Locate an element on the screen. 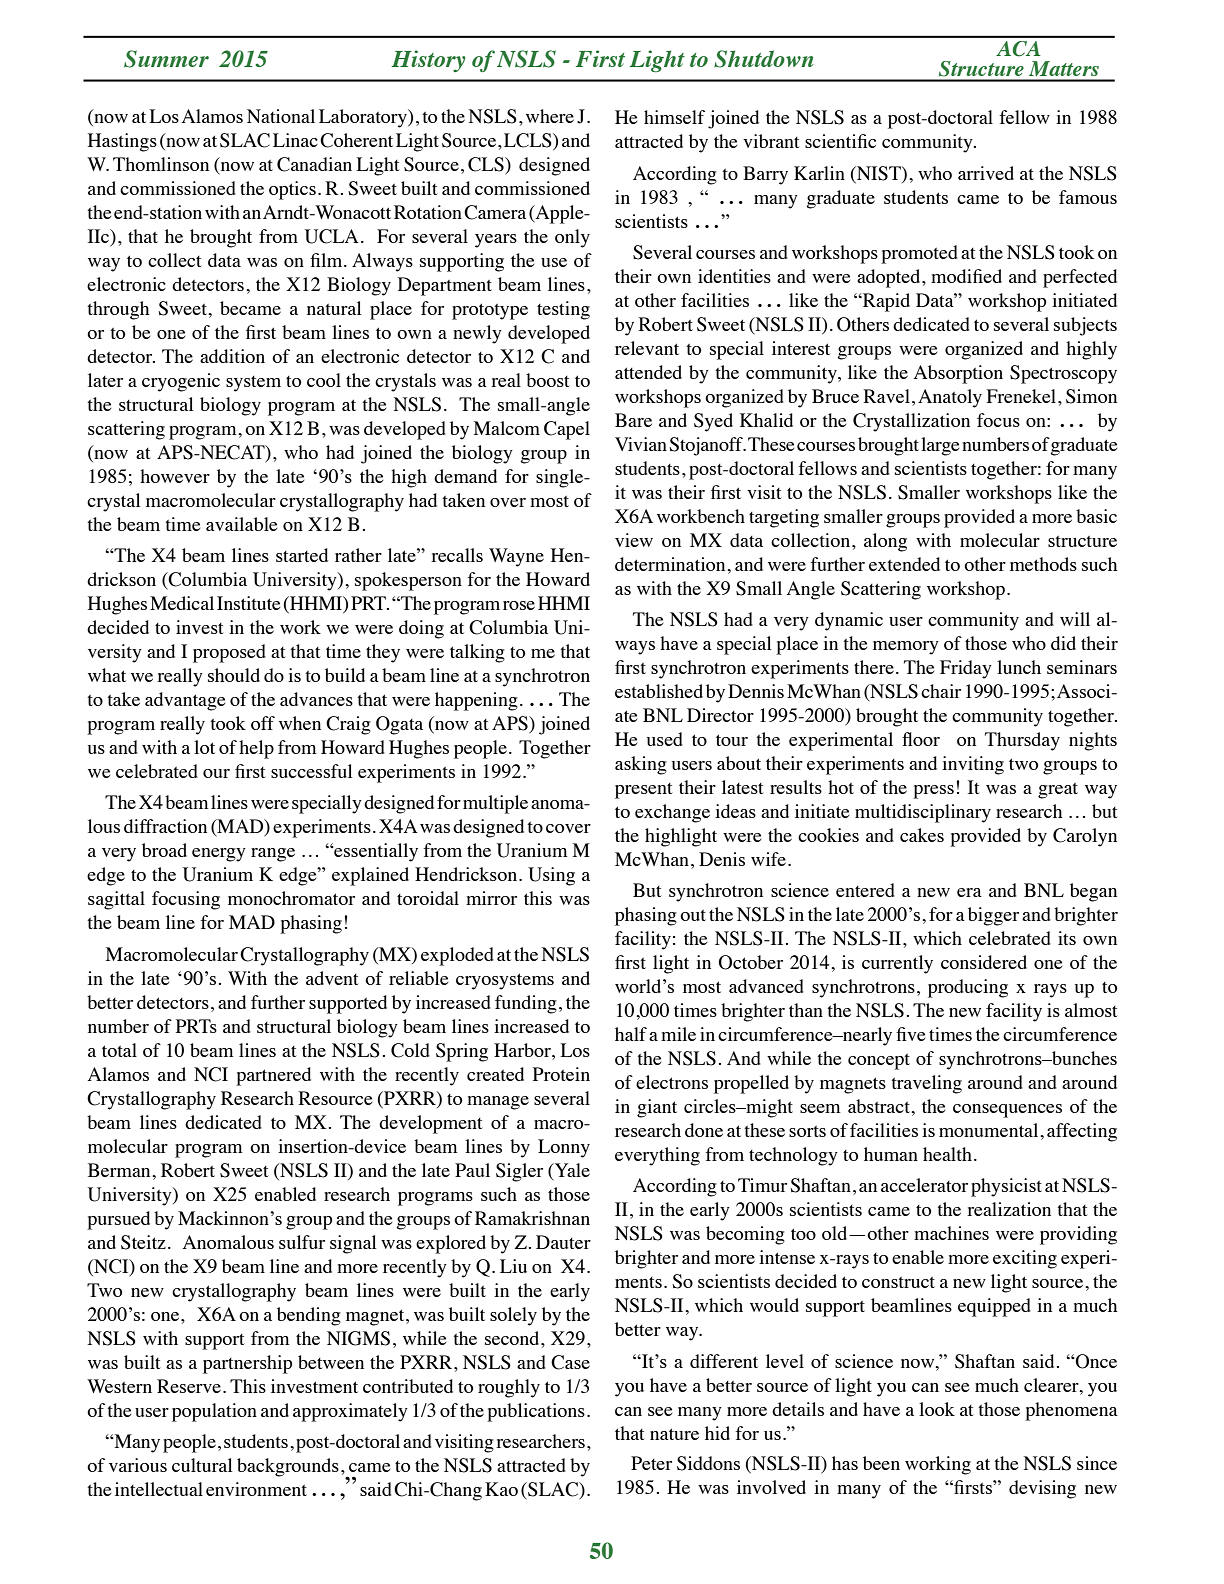  cultural is located at coordinates (202, 1465).
